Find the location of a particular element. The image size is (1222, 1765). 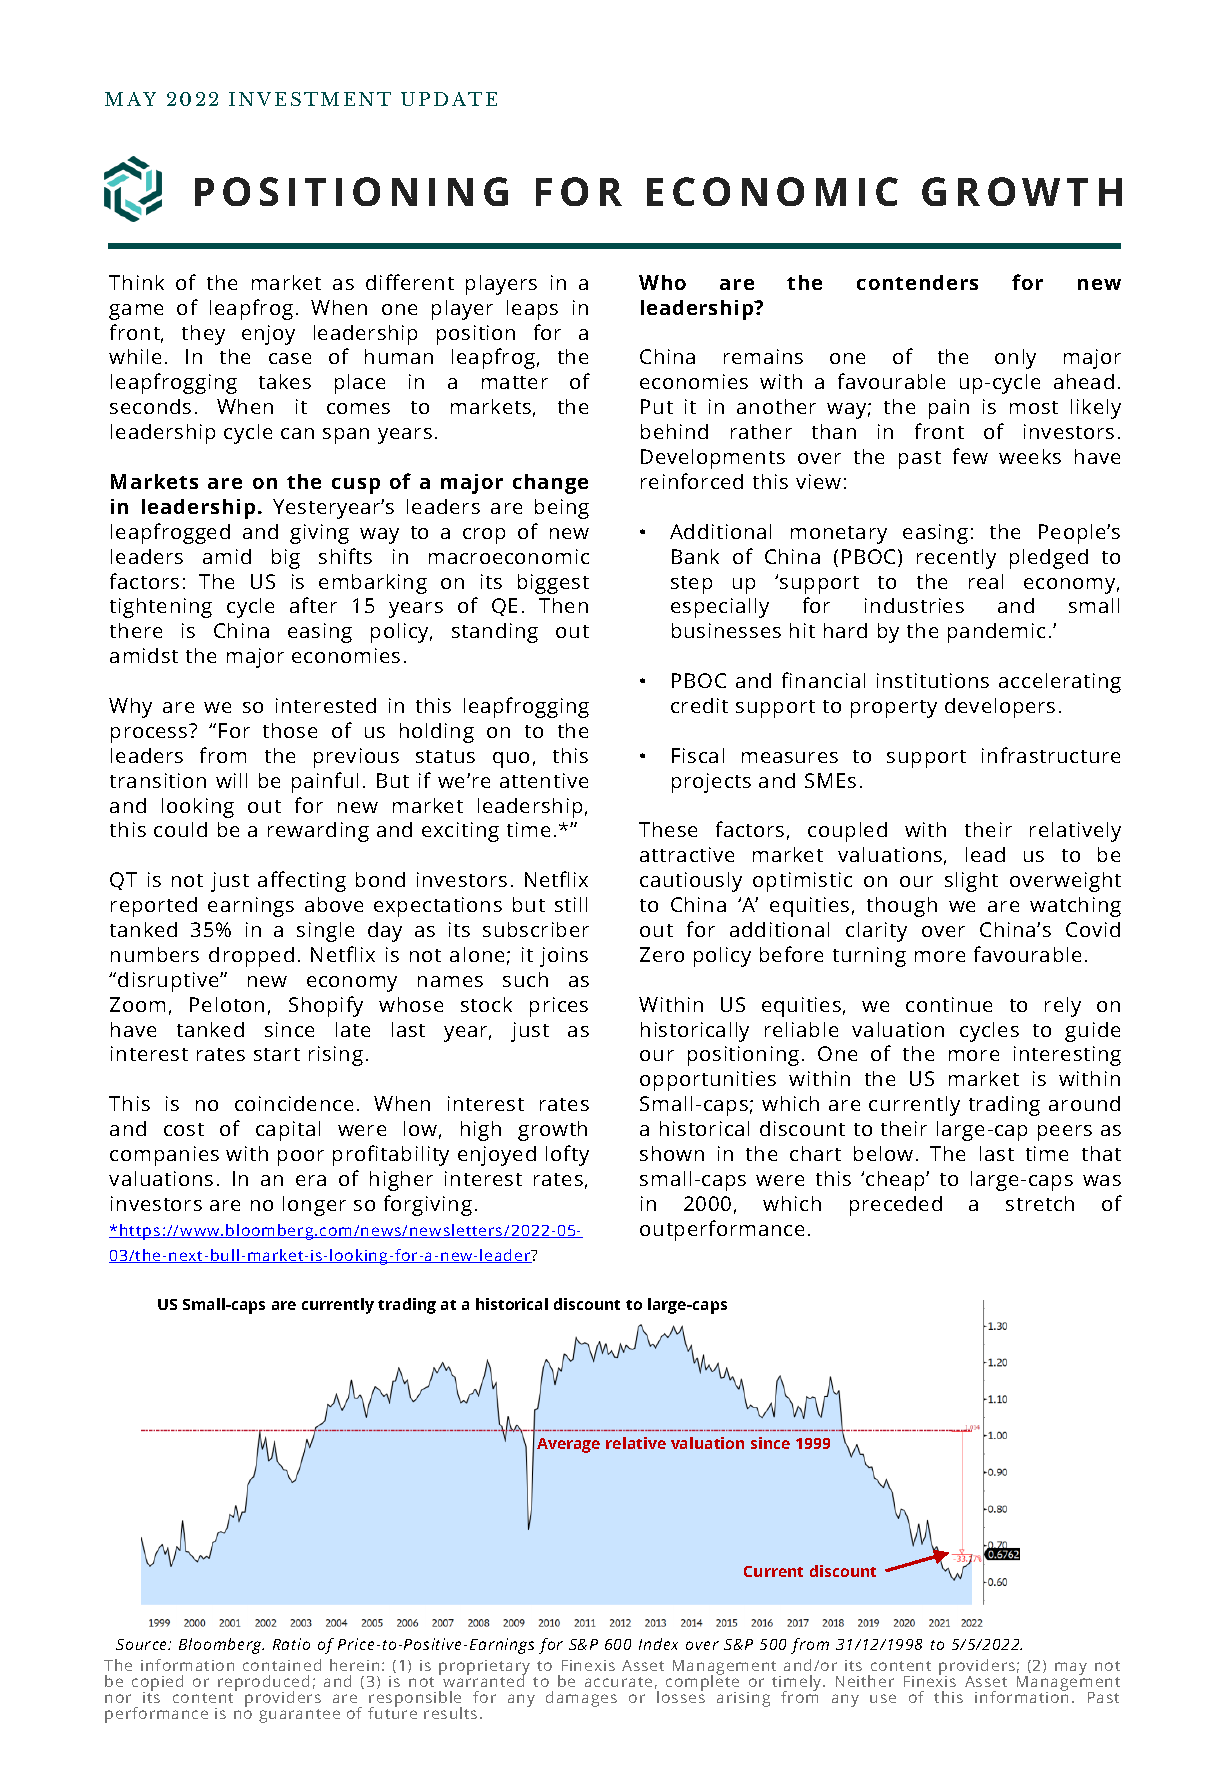

INVESTMENT is located at coordinates (310, 99).
